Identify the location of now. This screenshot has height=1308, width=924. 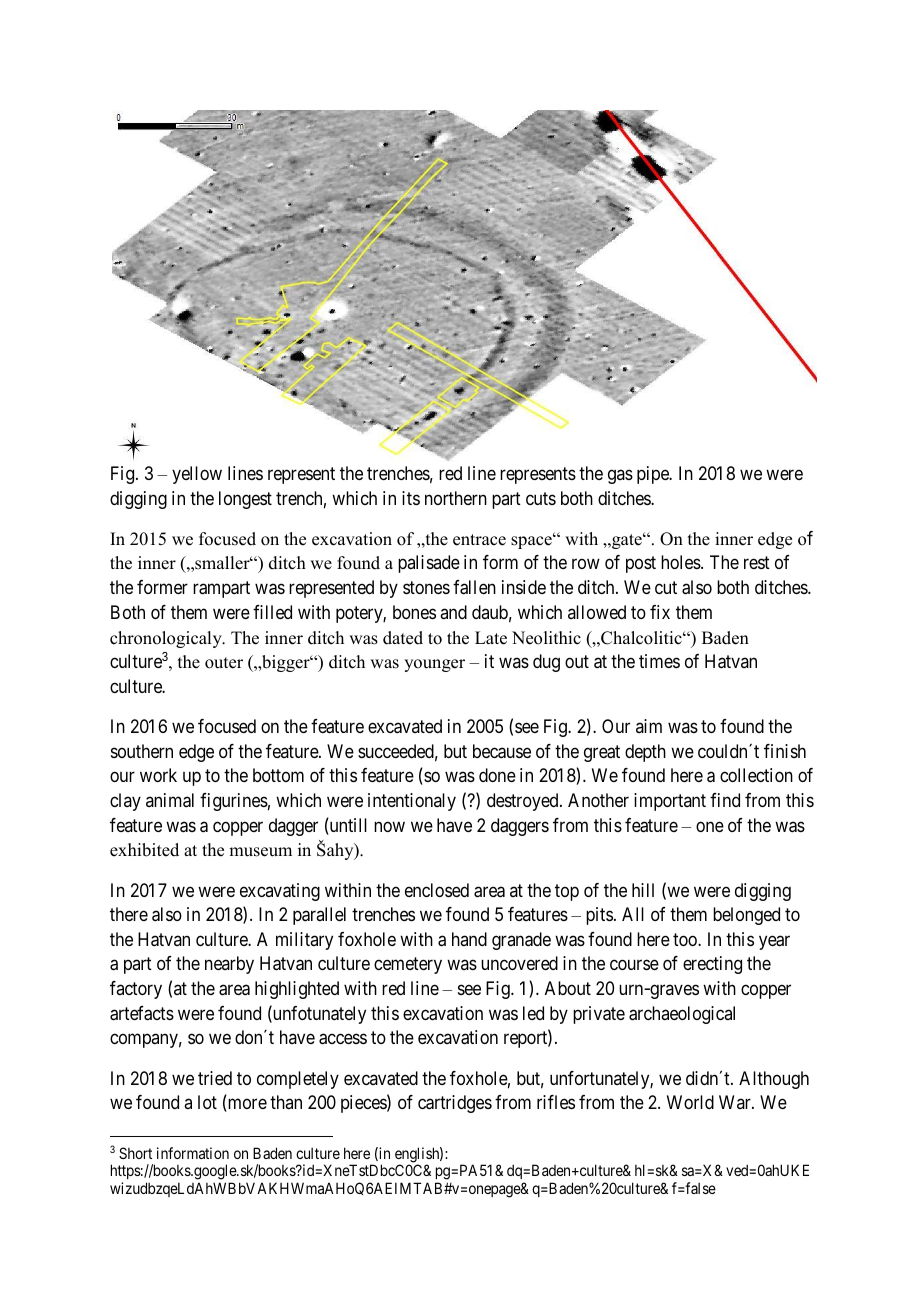
(389, 826).
